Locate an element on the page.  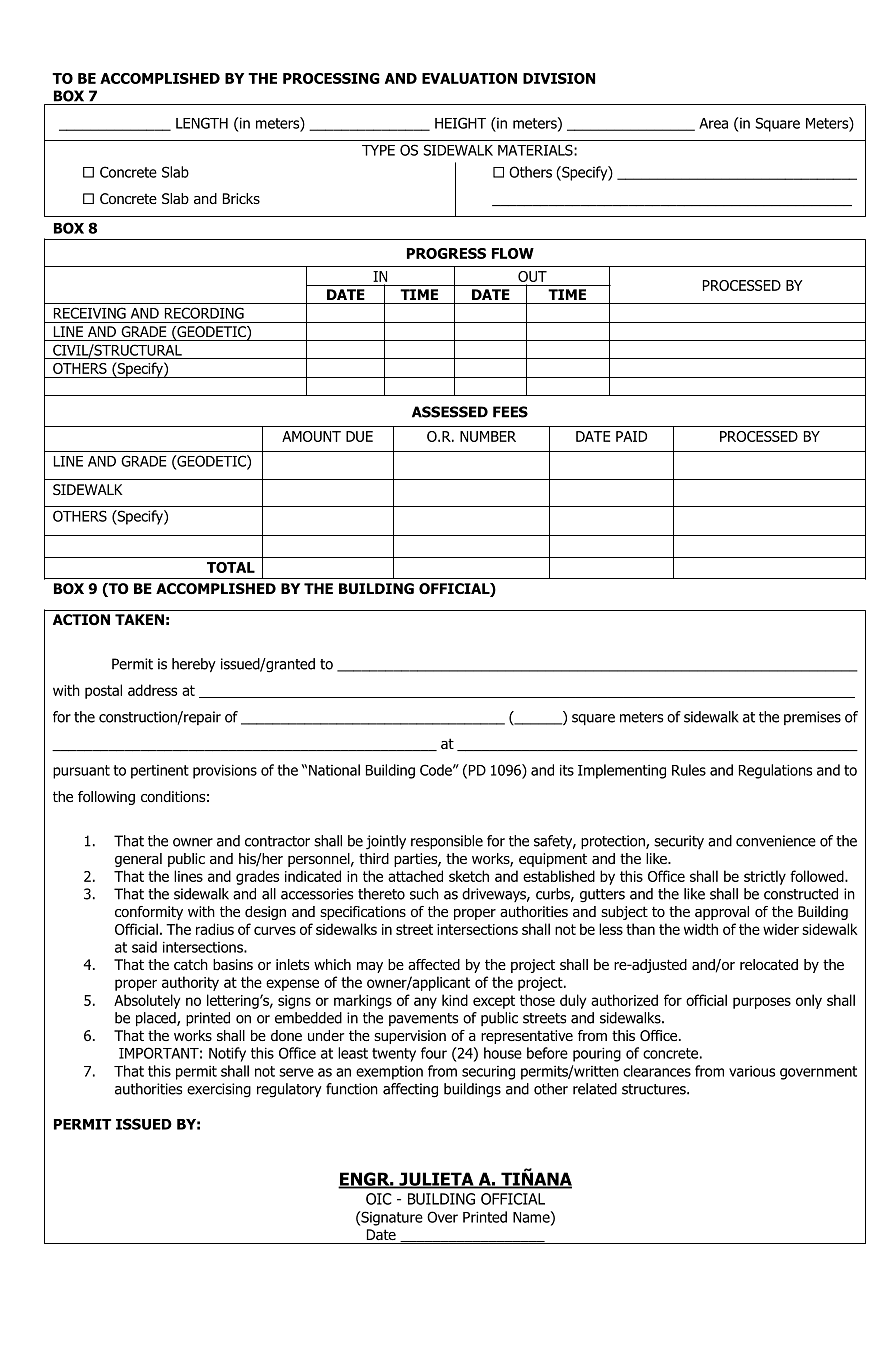
ASSESSED is located at coordinates (450, 412).
